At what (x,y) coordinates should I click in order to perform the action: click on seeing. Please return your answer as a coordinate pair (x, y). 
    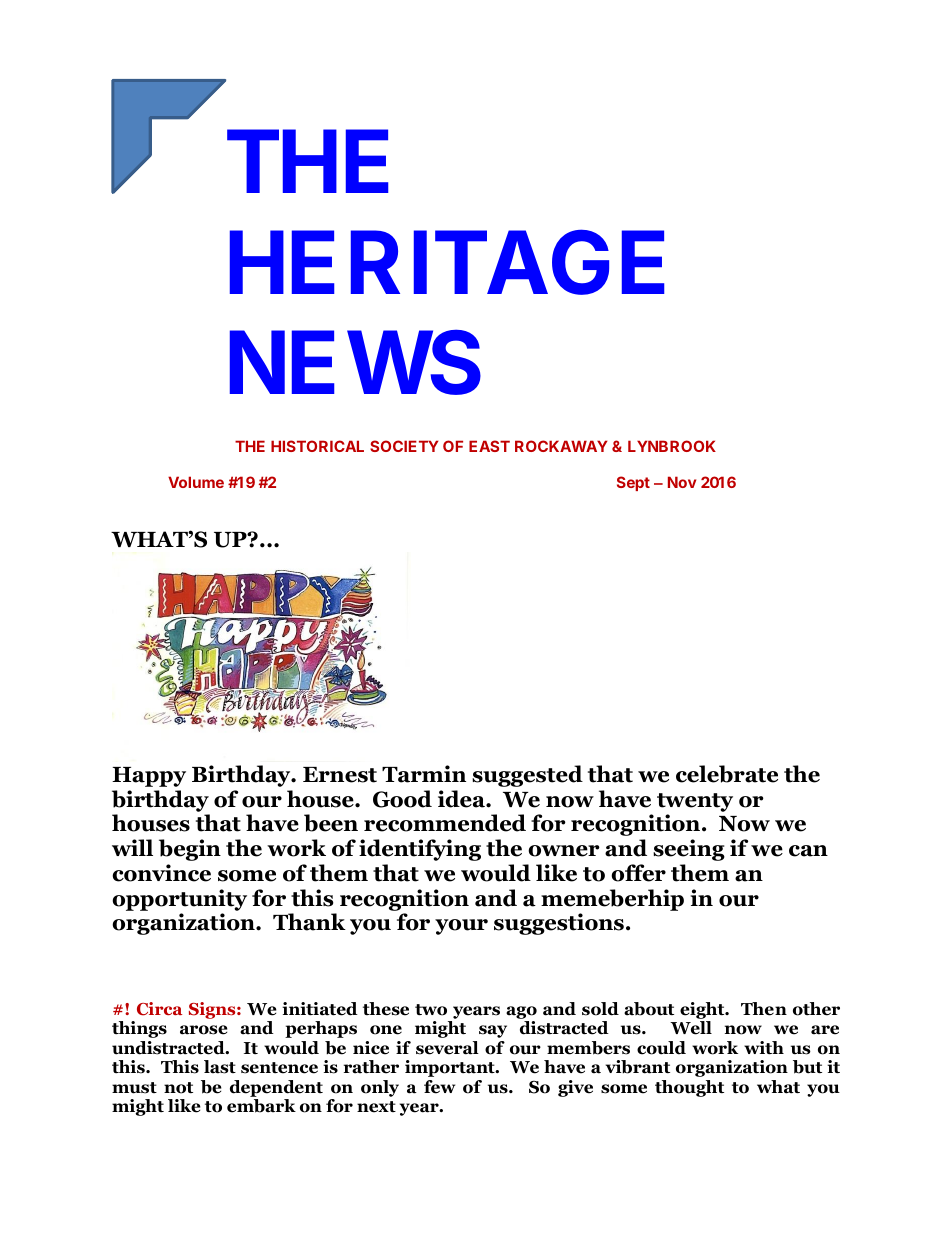
    Looking at the image, I should click on (689, 850).
